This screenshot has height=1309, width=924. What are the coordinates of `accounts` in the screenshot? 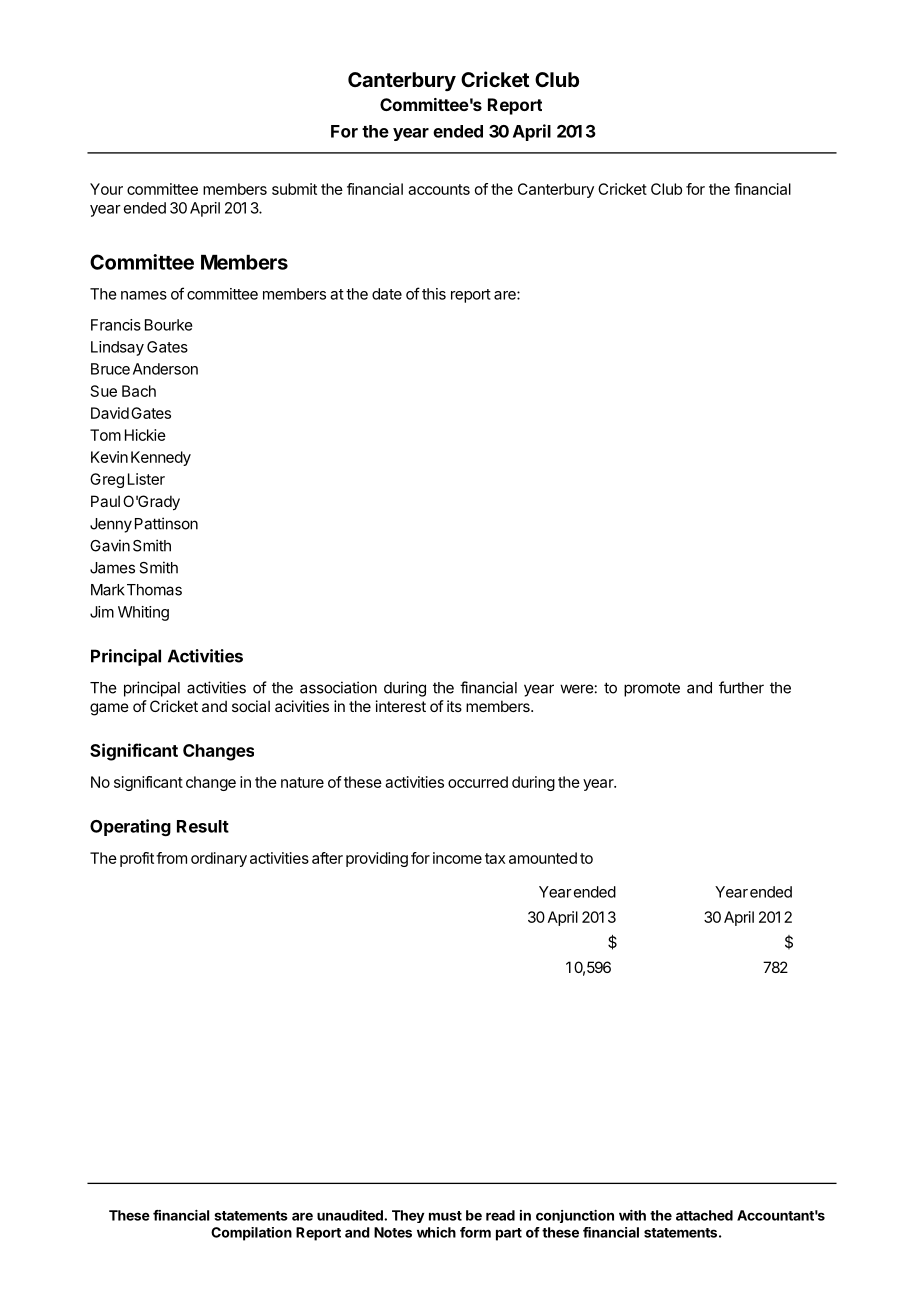 It's located at (439, 189).
